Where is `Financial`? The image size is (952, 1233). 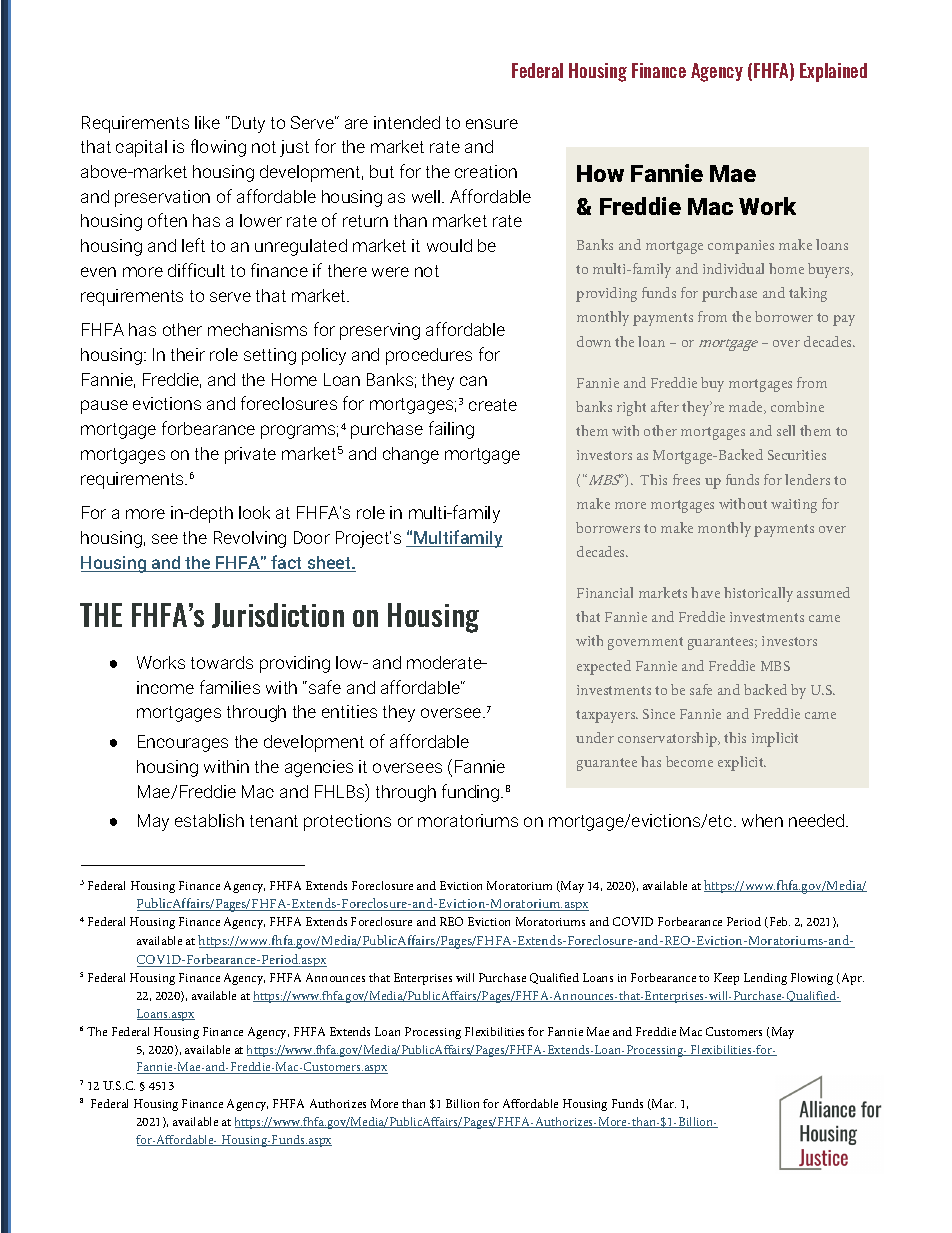
Financial is located at coordinates (605, 592).
